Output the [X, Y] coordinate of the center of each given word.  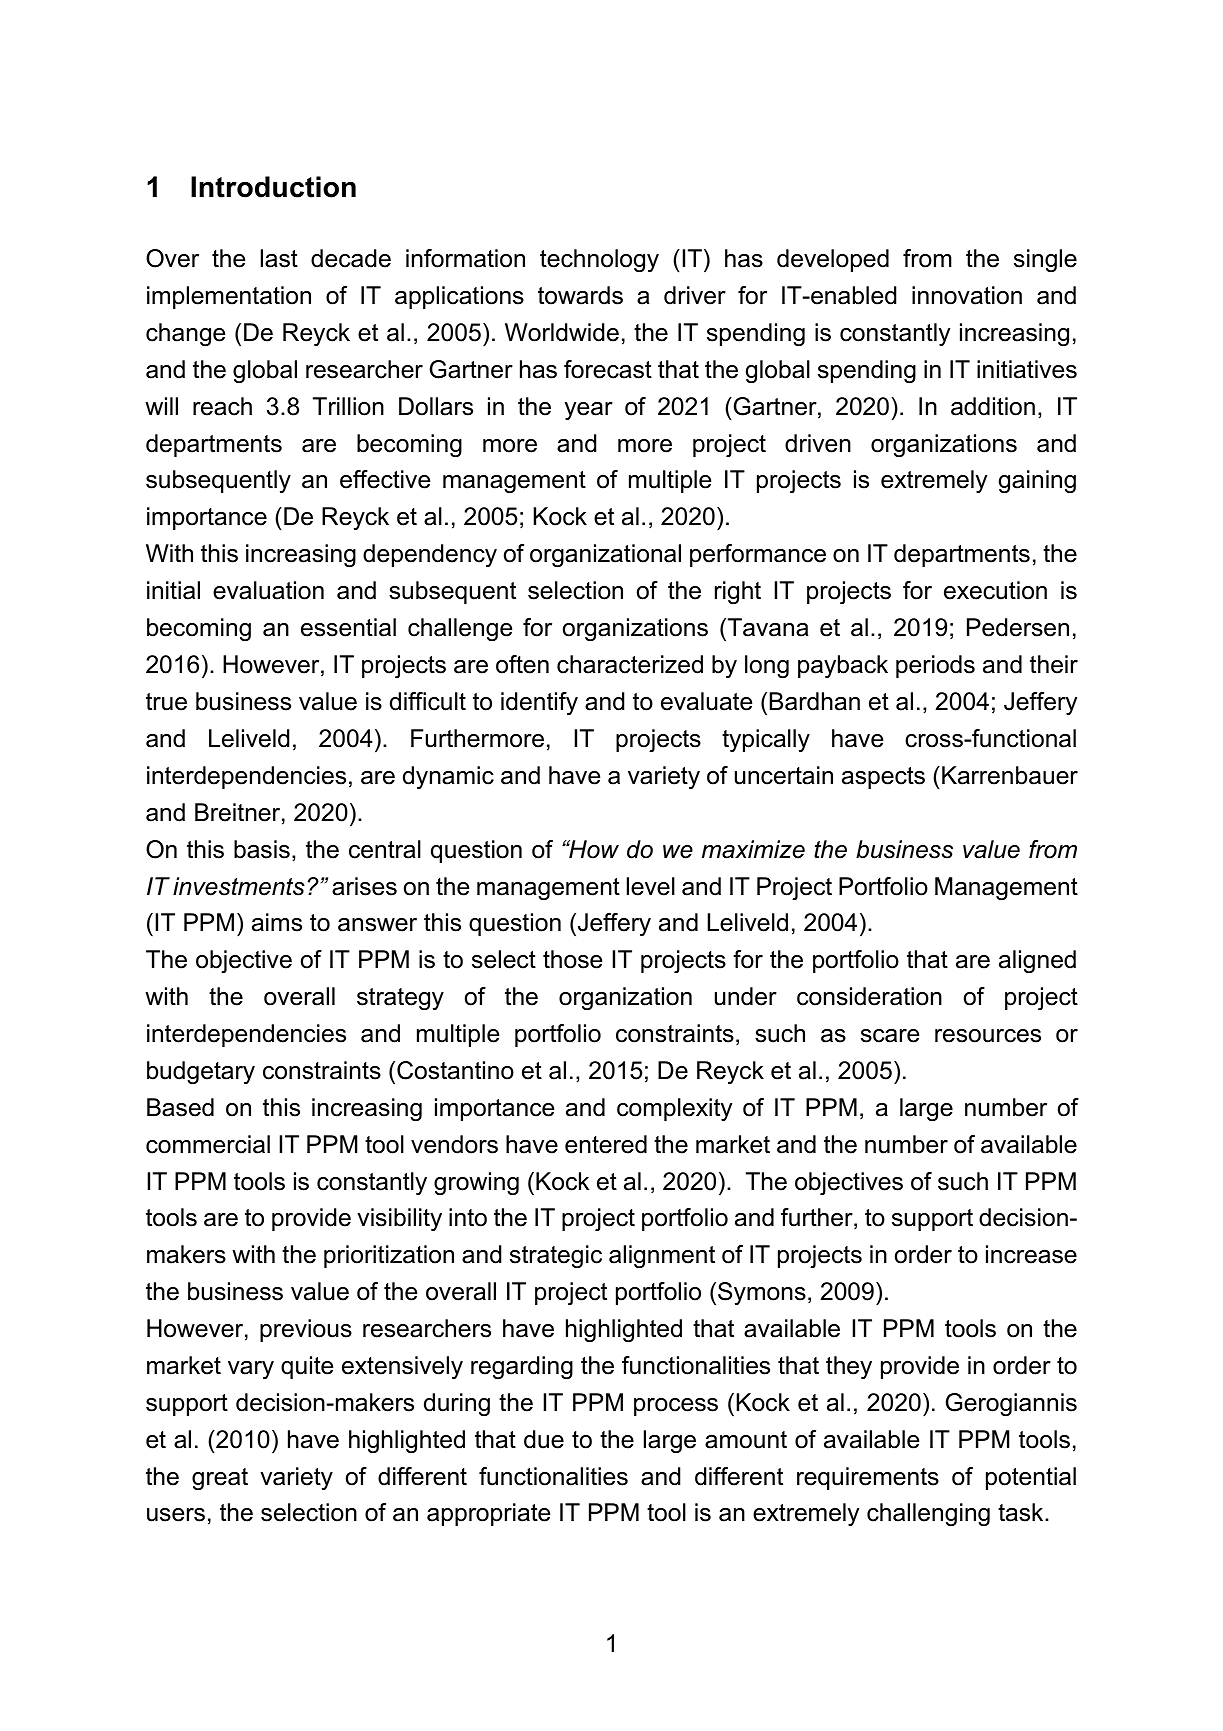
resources [988, 1036]
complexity [674, 1109]
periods [935, 666]
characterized [630, 664]
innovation [967, 295]
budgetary [201, 1072]
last [279, 258]
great [220, 1479]
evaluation [268, 590]
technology [599, 260]
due [544, 1439]
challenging [928, 1514]
